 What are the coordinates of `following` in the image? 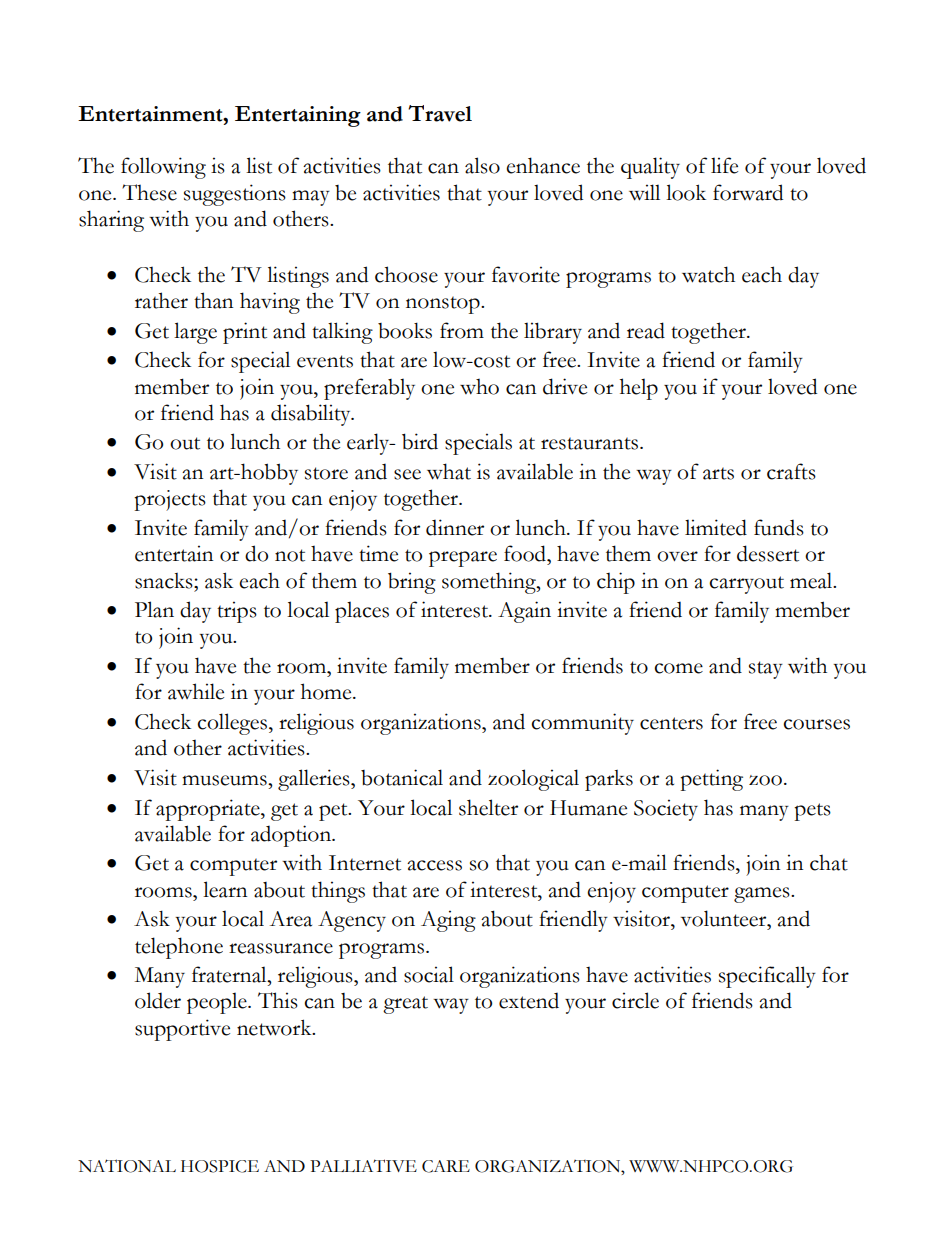 It's located at (163, 168).
